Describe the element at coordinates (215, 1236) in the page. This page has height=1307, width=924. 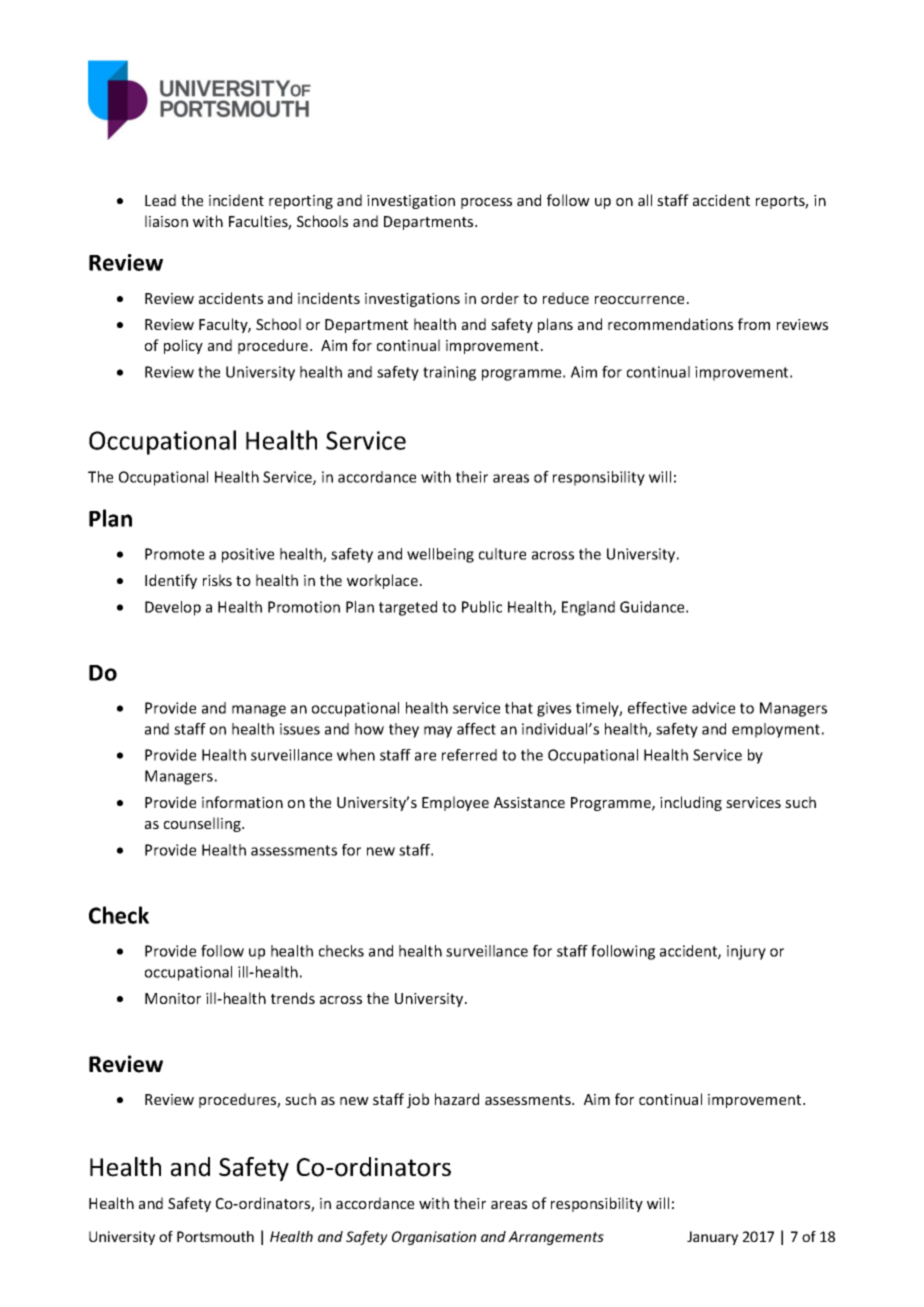
I see `Portsmouth` at that location.
